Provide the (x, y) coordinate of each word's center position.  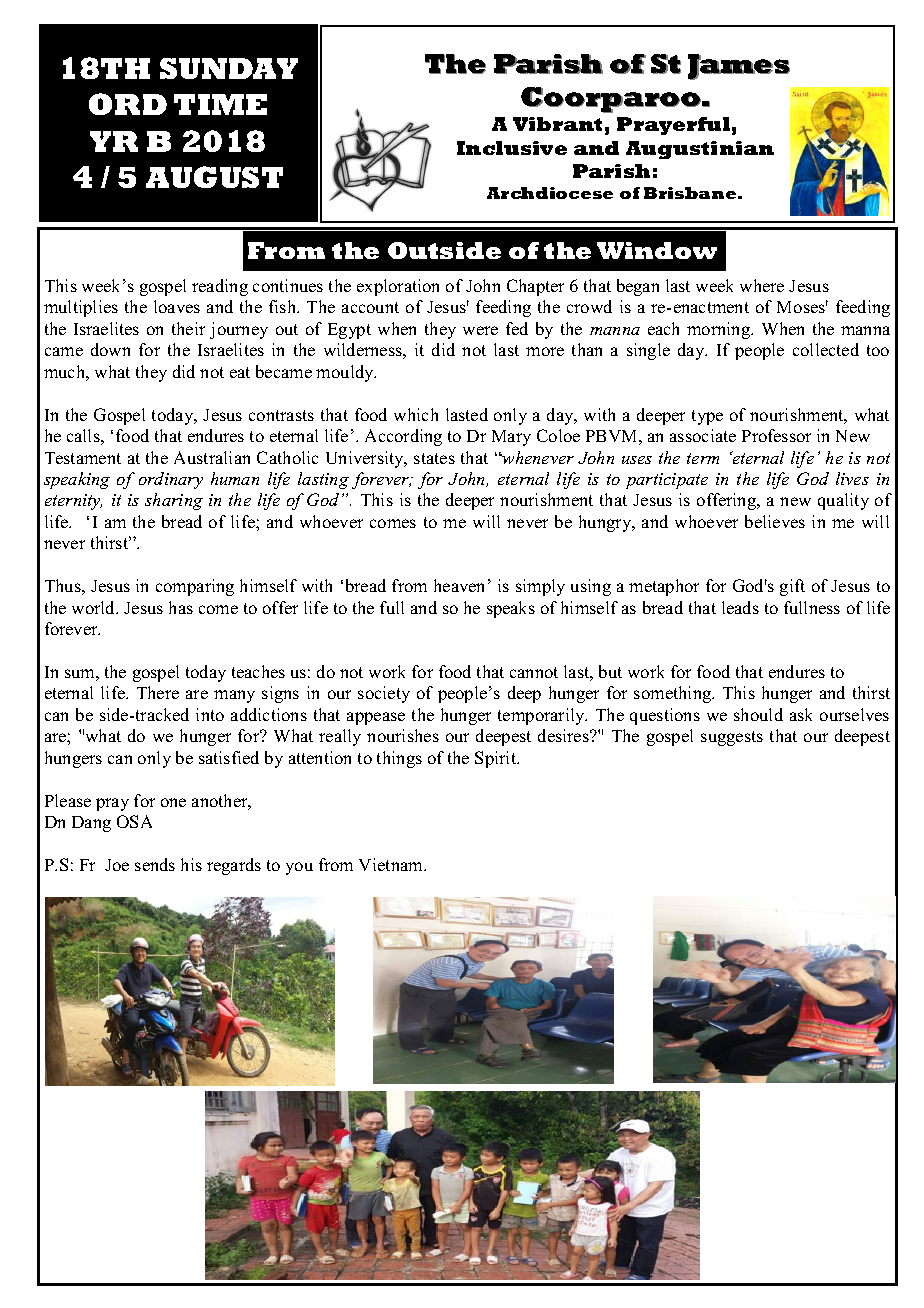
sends (155, 864)
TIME (220, 104)
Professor (776, 435)
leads (740, 607)
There (158, 692)
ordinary (171, 480)
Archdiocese (550, 193)
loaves (177, 306)
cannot (534, 672)
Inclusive (512, 148)
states (434, 458)
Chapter (535, 287)
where (762, 285)
